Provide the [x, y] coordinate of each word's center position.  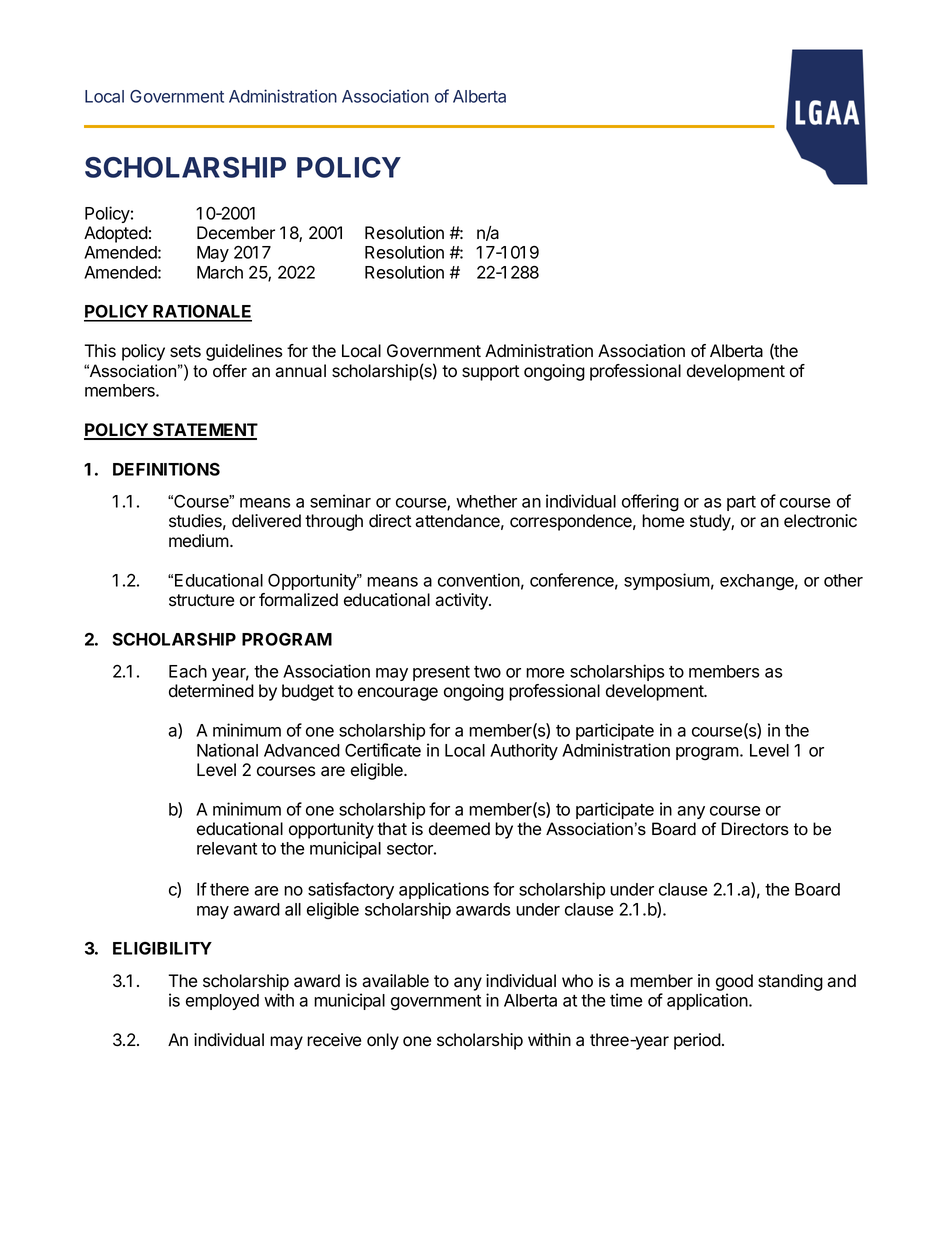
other [843, 580]
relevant [227, 848]
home [663, 521]
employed [222, 1002]
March [220, 272]
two [487, 672]
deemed [459, 829]
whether [486, 501]
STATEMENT [204, 431]
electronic [820, 521]
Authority [524, 751]
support [490, 373]
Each [188, 671]
